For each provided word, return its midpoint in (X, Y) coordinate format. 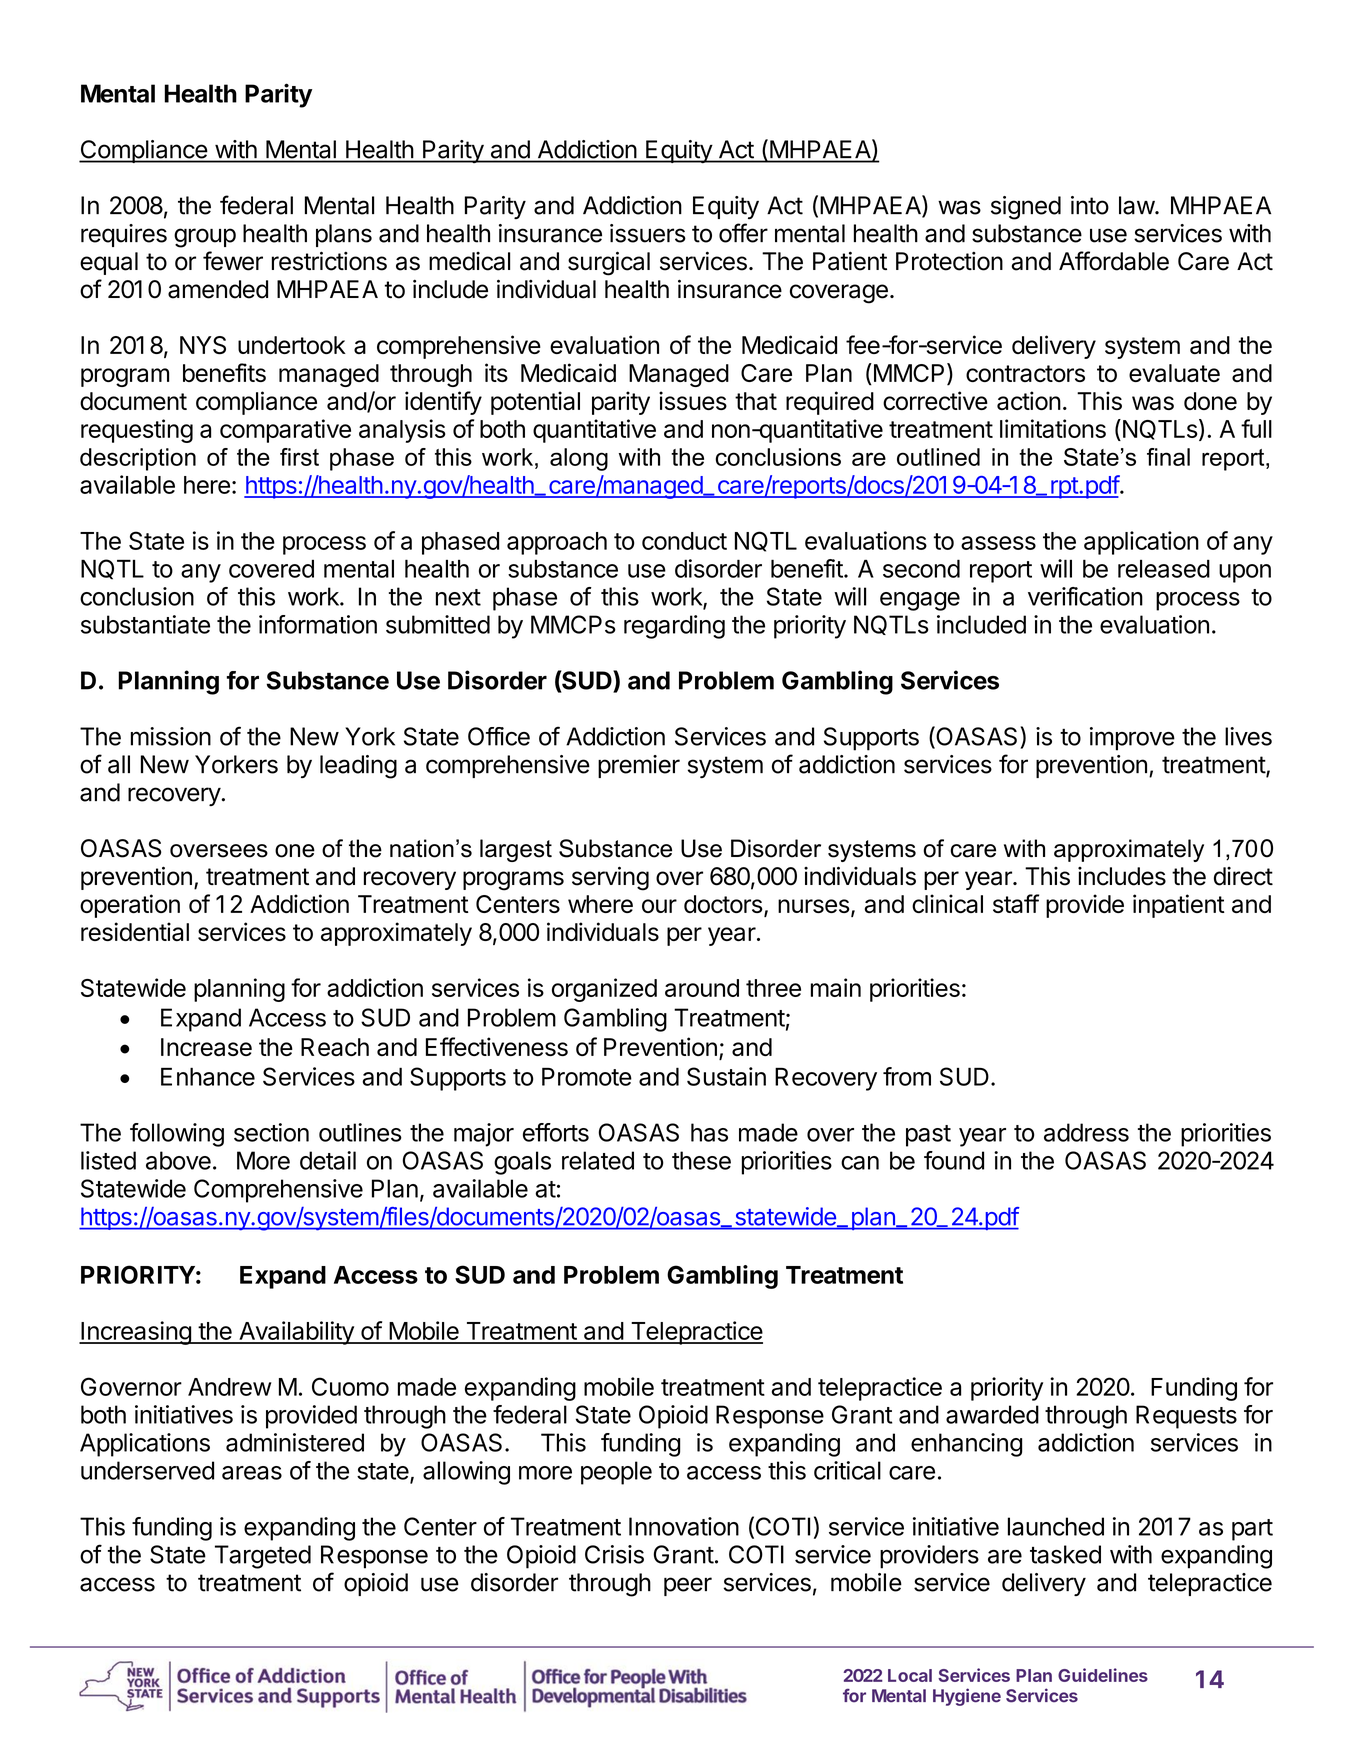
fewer (233, 261)
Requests (1186, 1417)
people (616, 1473)
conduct (684, 541)
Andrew (230, 1387)
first (299, 457)
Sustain (726, 1076)
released (1164, 569)
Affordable (1114, 261)
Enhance (208, 1076)
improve (1132, 739)
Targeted (263, 1557)
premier (639, 766)
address (1086, 1132)
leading (358, 767)
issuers (648, 233)
